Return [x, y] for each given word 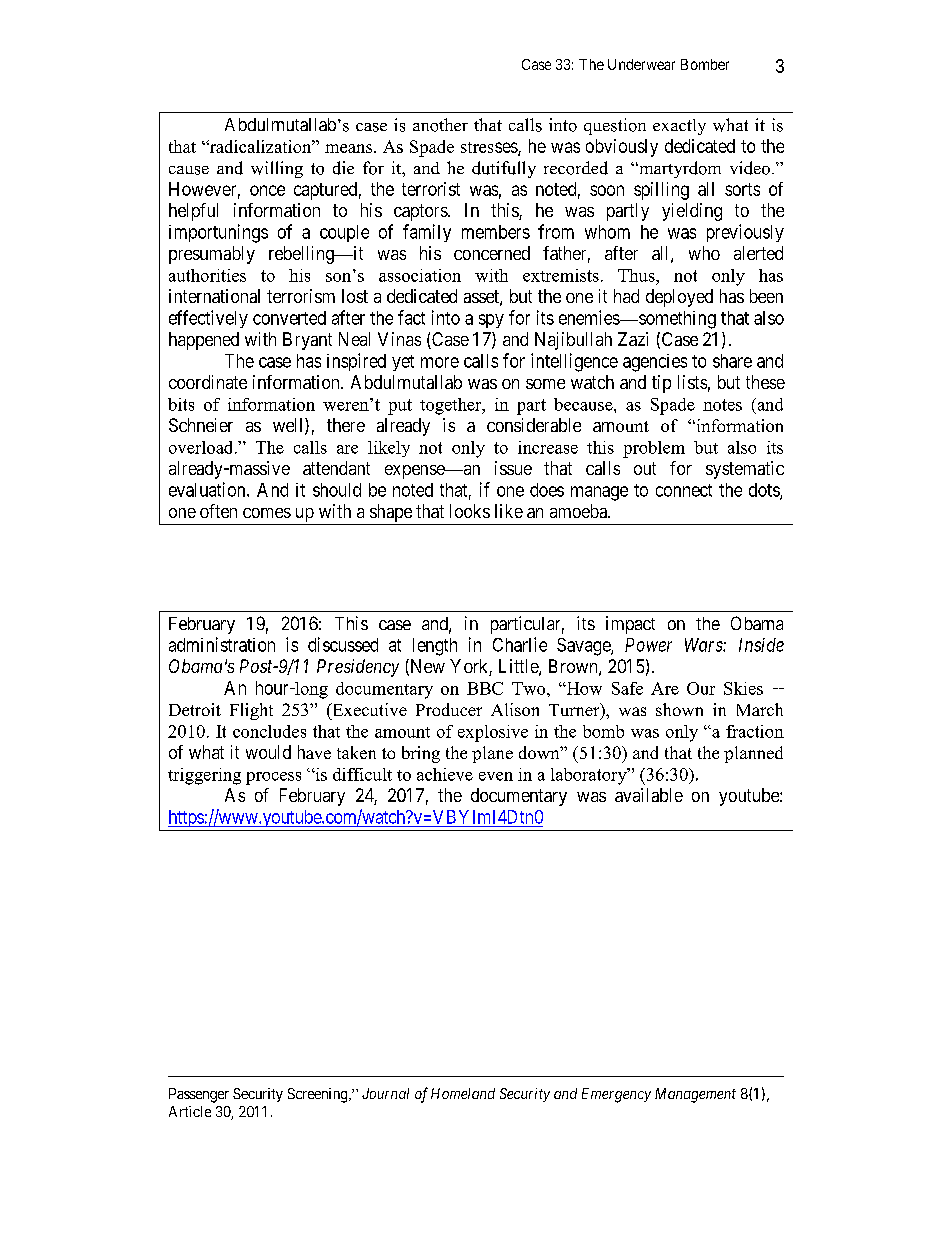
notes [722, 405]
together [452, 406]
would [268, 752]
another [440, 125]
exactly [679, 127]
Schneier [201, 425]
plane [492, 754]
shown [679, 709]
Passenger [199, 1095]
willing [277, 169]
